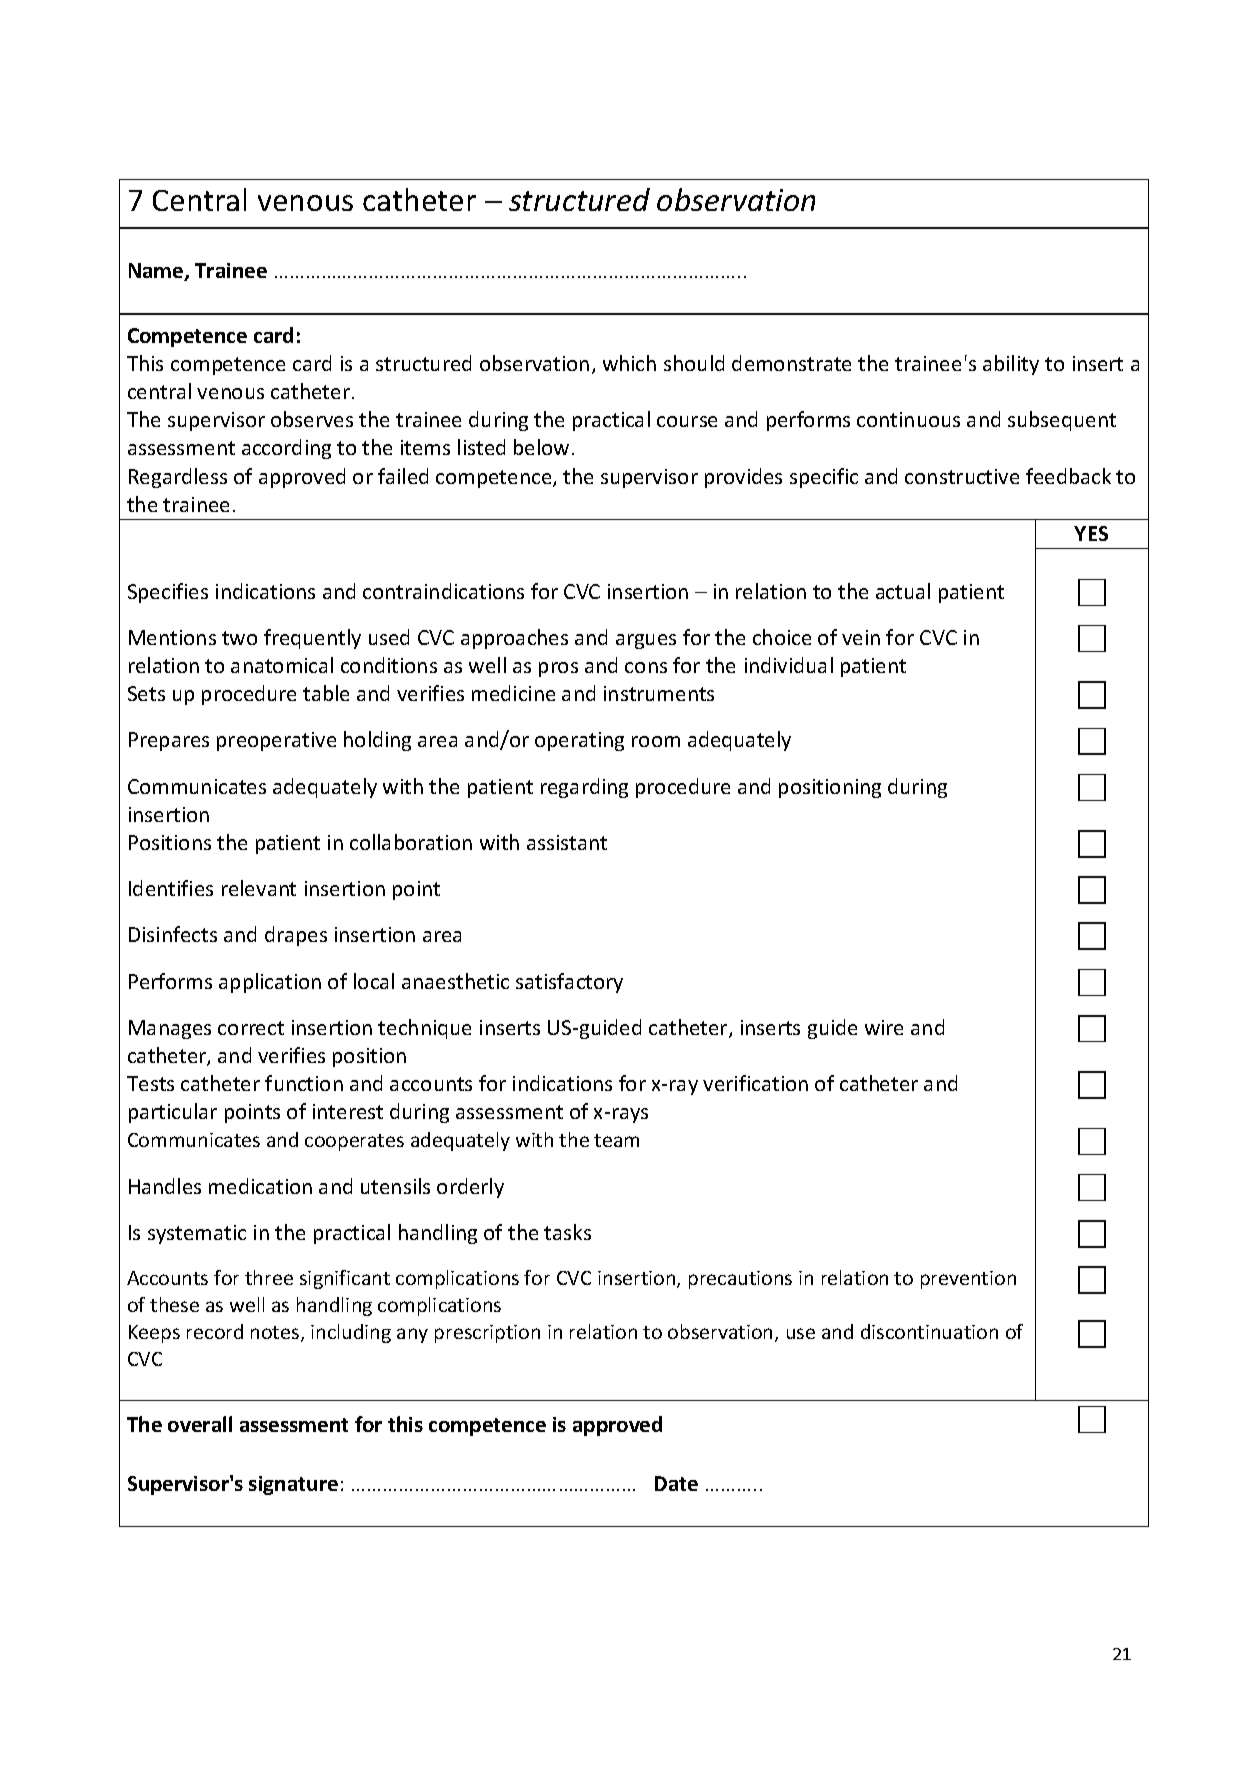 The width and height of the page is (1251, 1769). I want to click on medication, so click(260, 1186).
